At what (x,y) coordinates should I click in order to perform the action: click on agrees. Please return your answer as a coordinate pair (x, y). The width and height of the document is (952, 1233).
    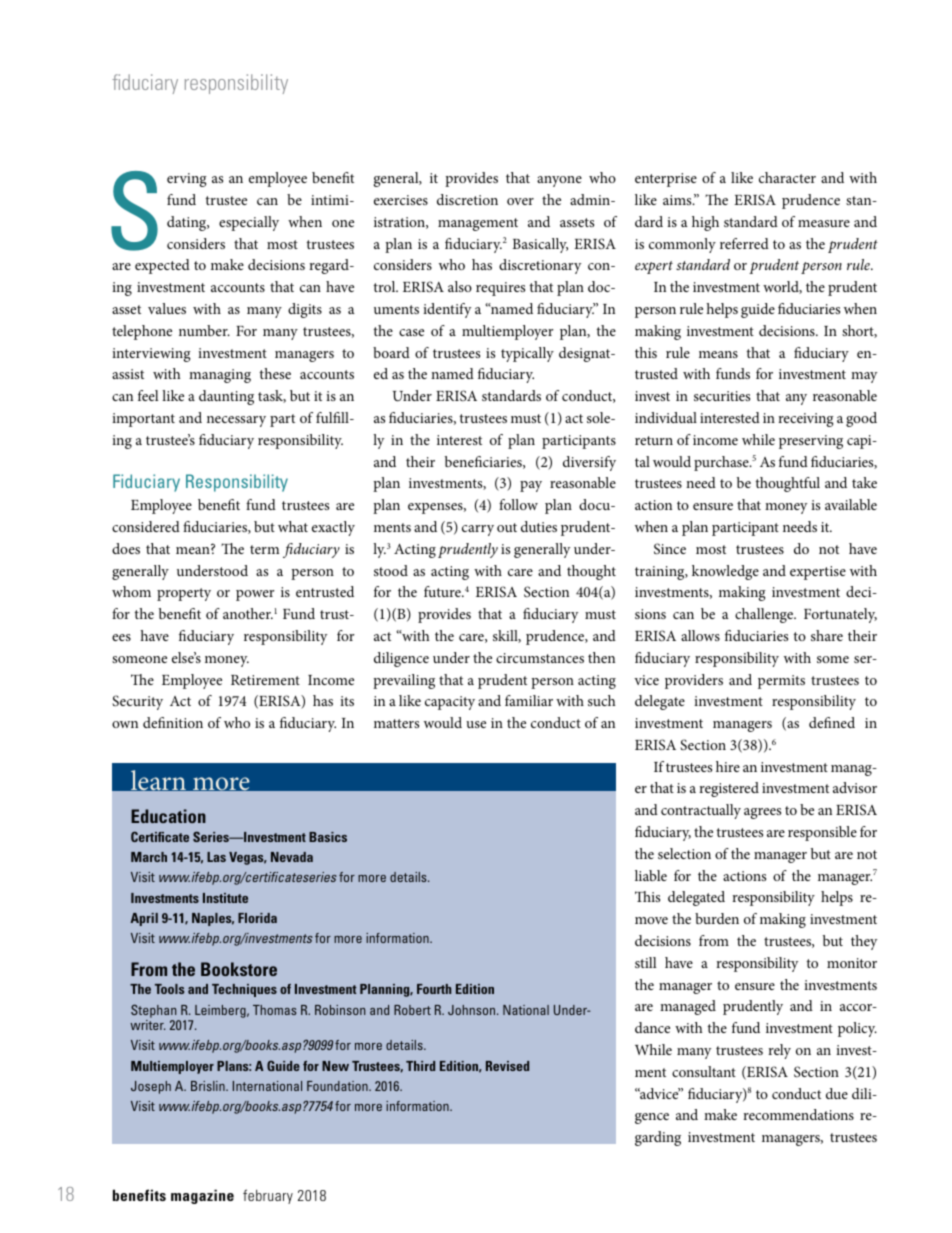
    Looking at the image, I should click on (762, 813).
